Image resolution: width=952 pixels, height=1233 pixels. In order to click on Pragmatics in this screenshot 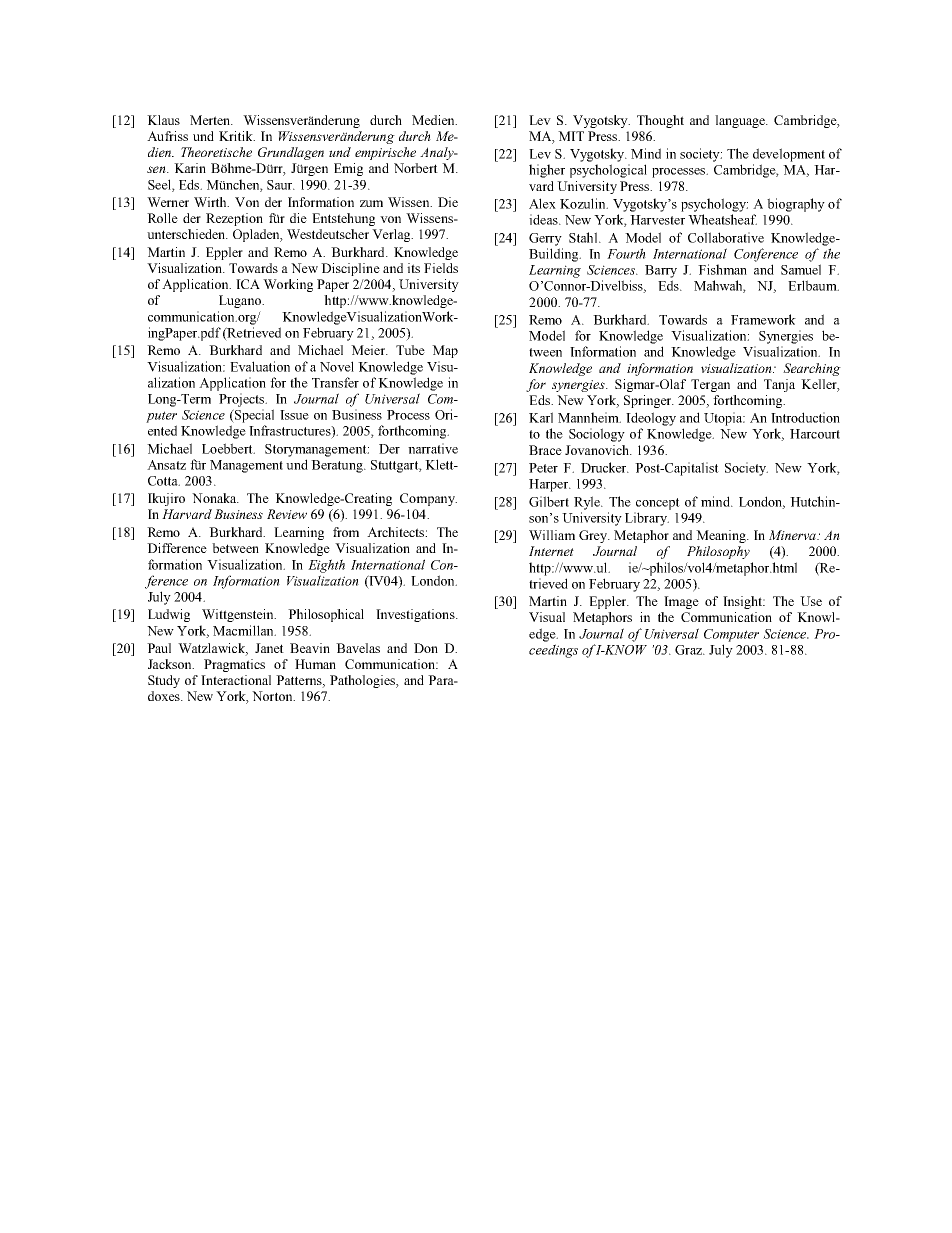, I will do `click(234, 665)`.
